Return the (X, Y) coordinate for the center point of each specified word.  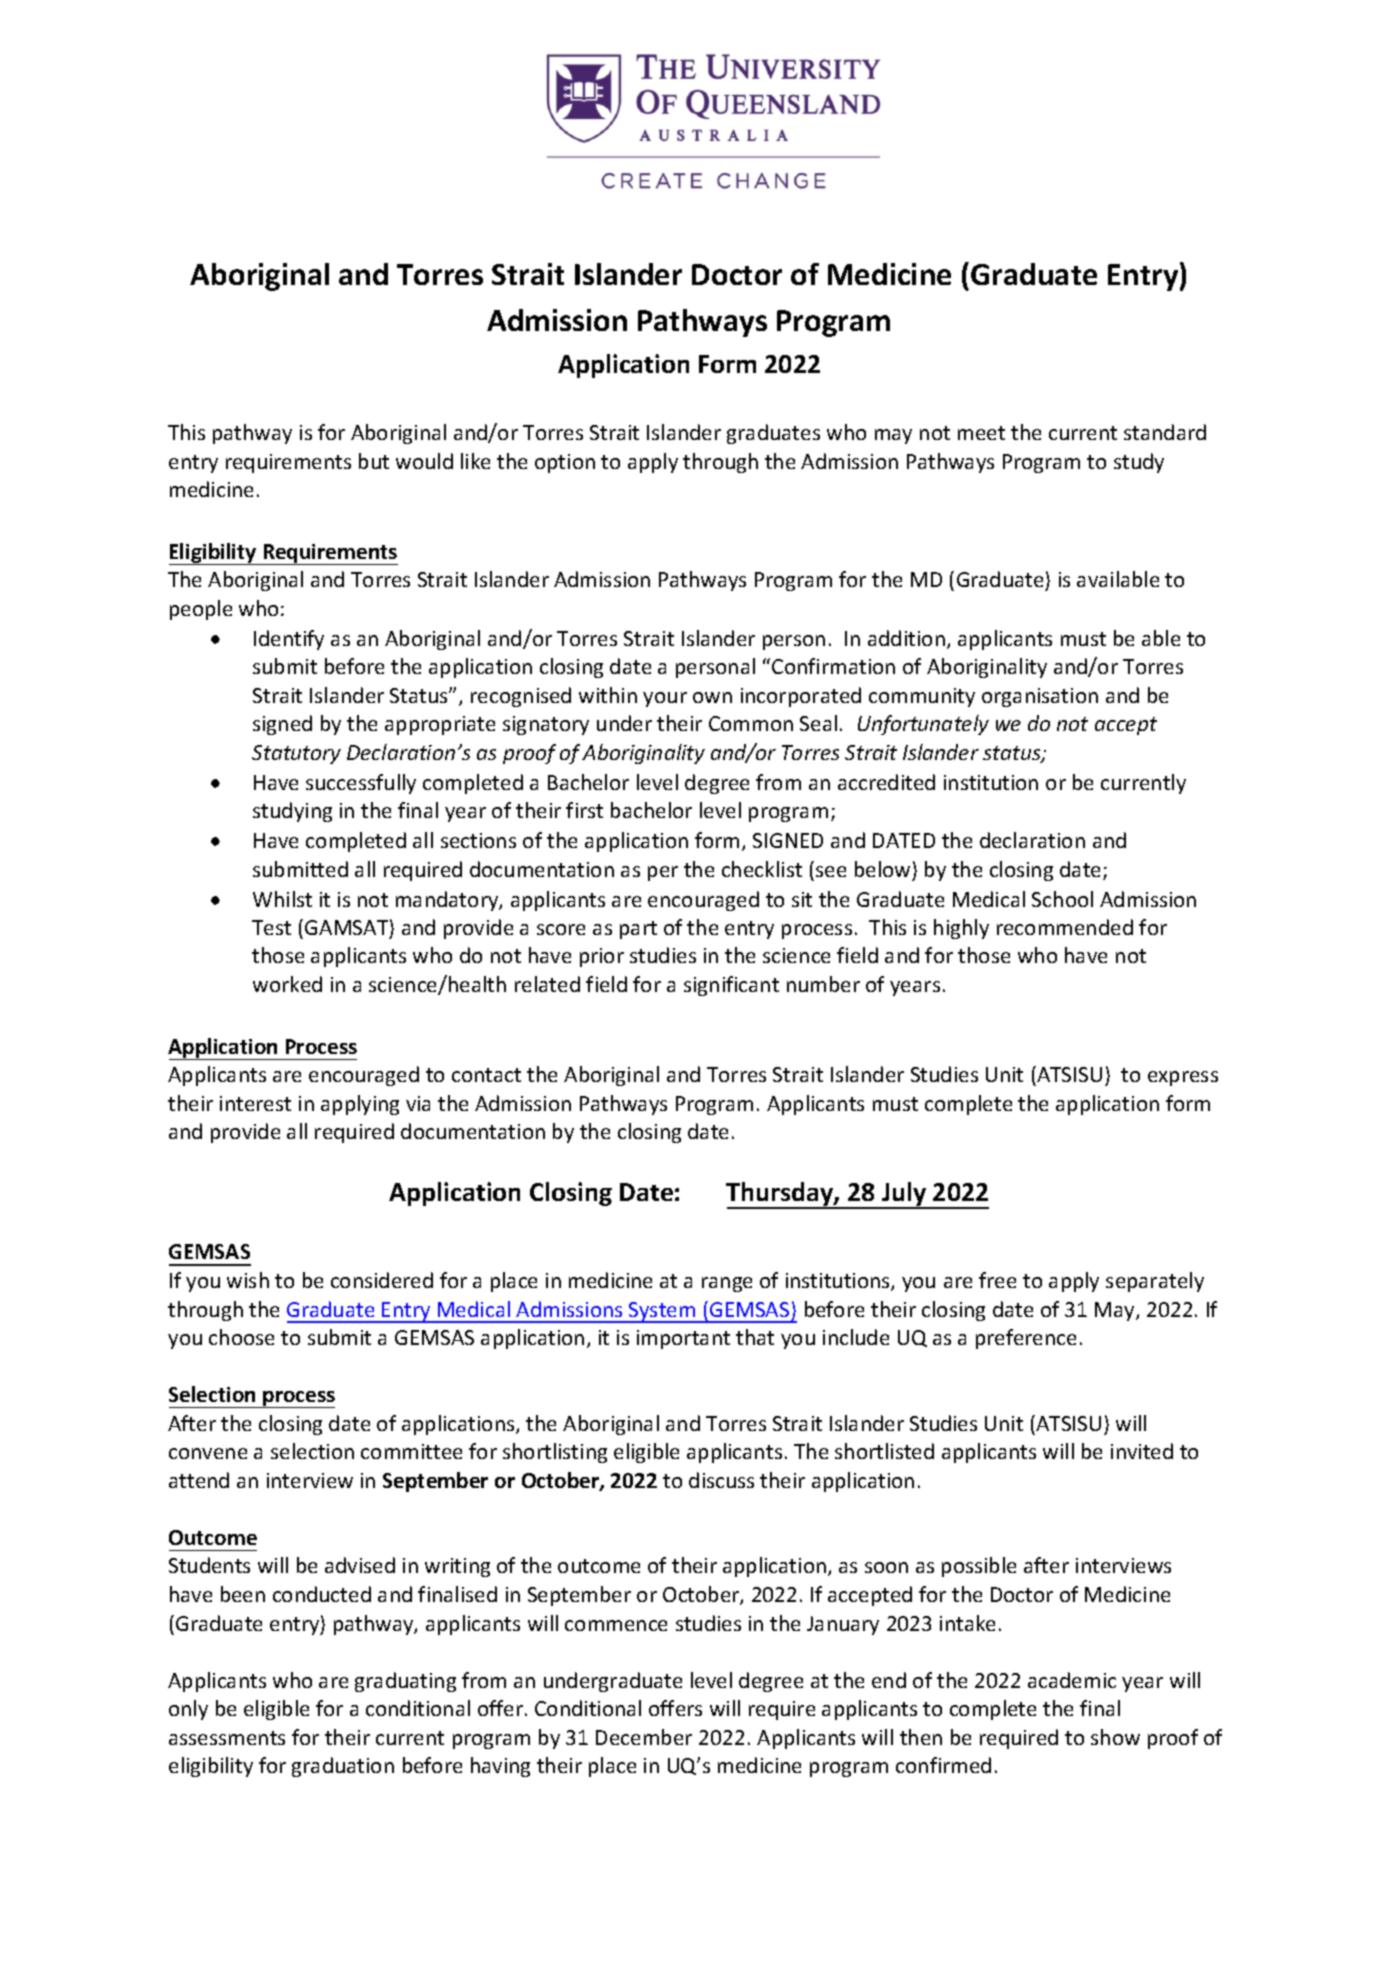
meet (981, 433)
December (644, 1737)
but (374, 461)
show (1115, 1737)
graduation (343, 1767)
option (565, 463)
